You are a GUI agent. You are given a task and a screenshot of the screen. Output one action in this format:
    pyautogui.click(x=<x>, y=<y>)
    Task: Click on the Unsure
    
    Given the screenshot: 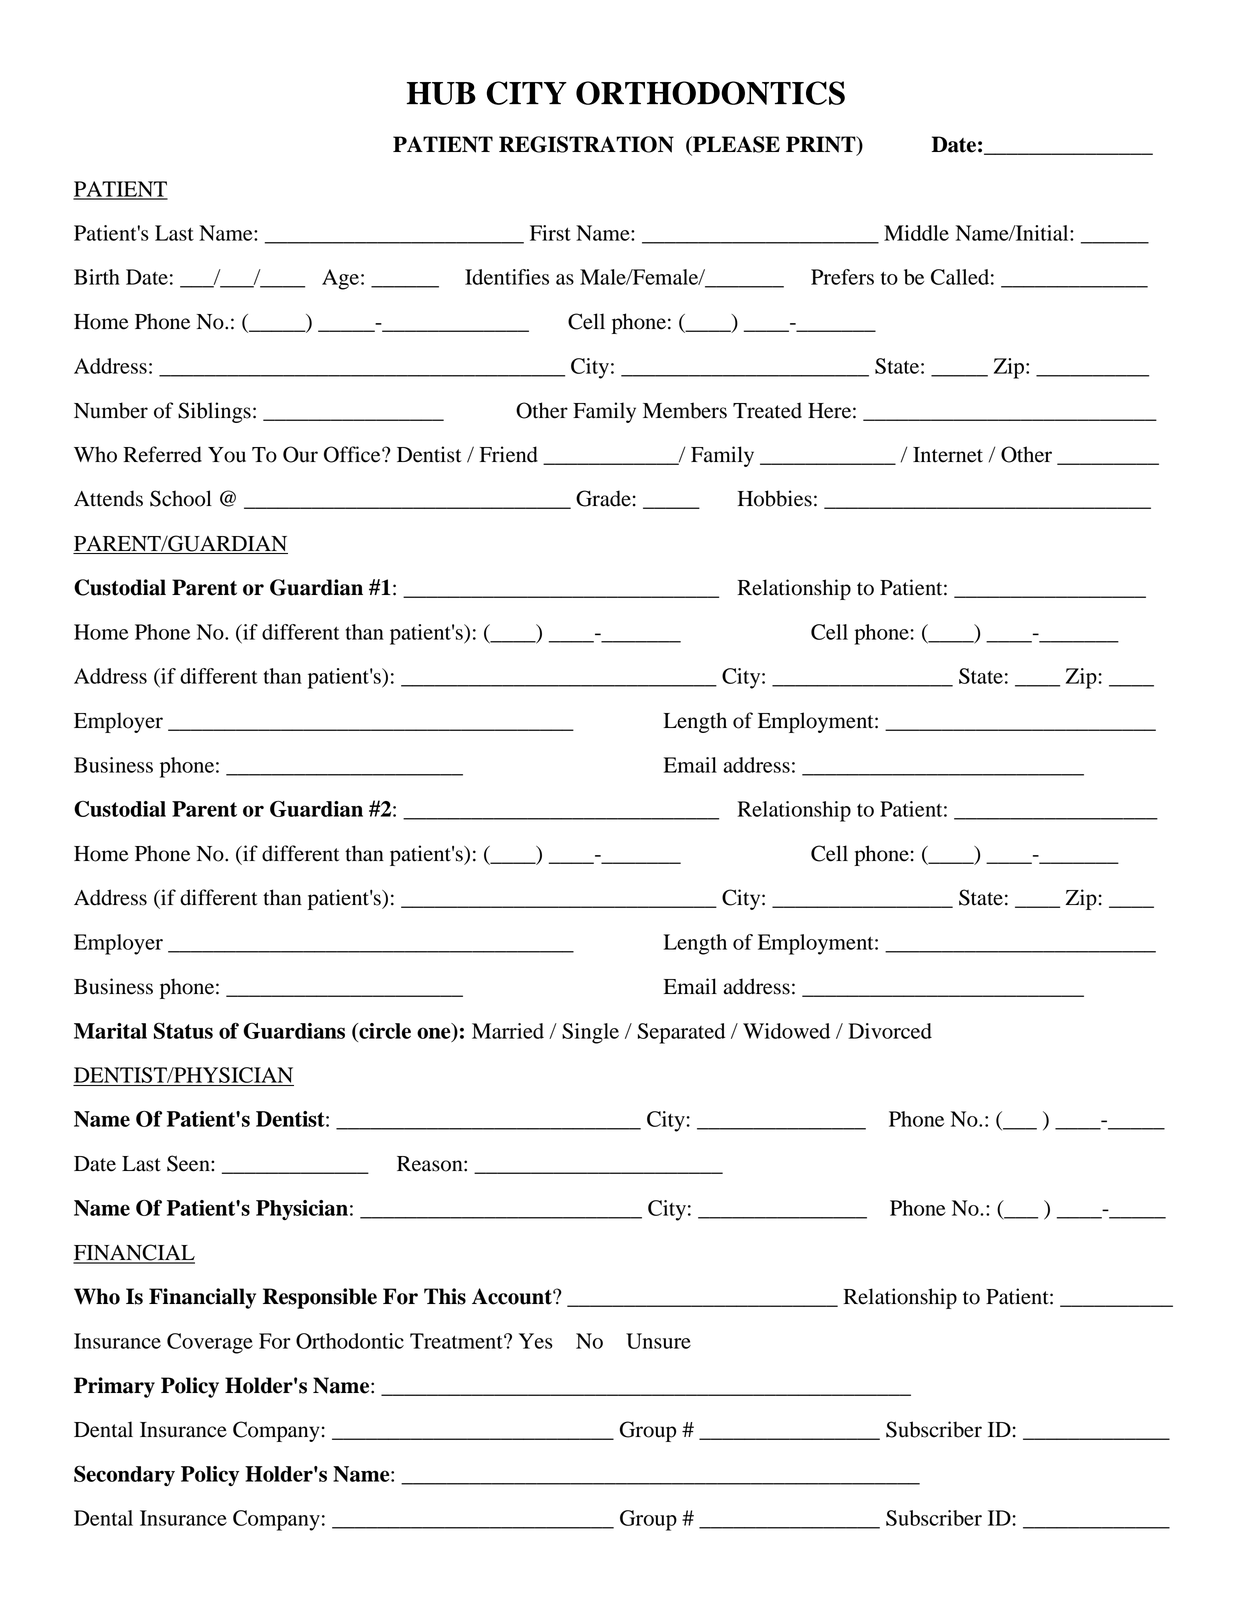 What is the action you would take?
    pyautogui.click(x=658, y=1341)
